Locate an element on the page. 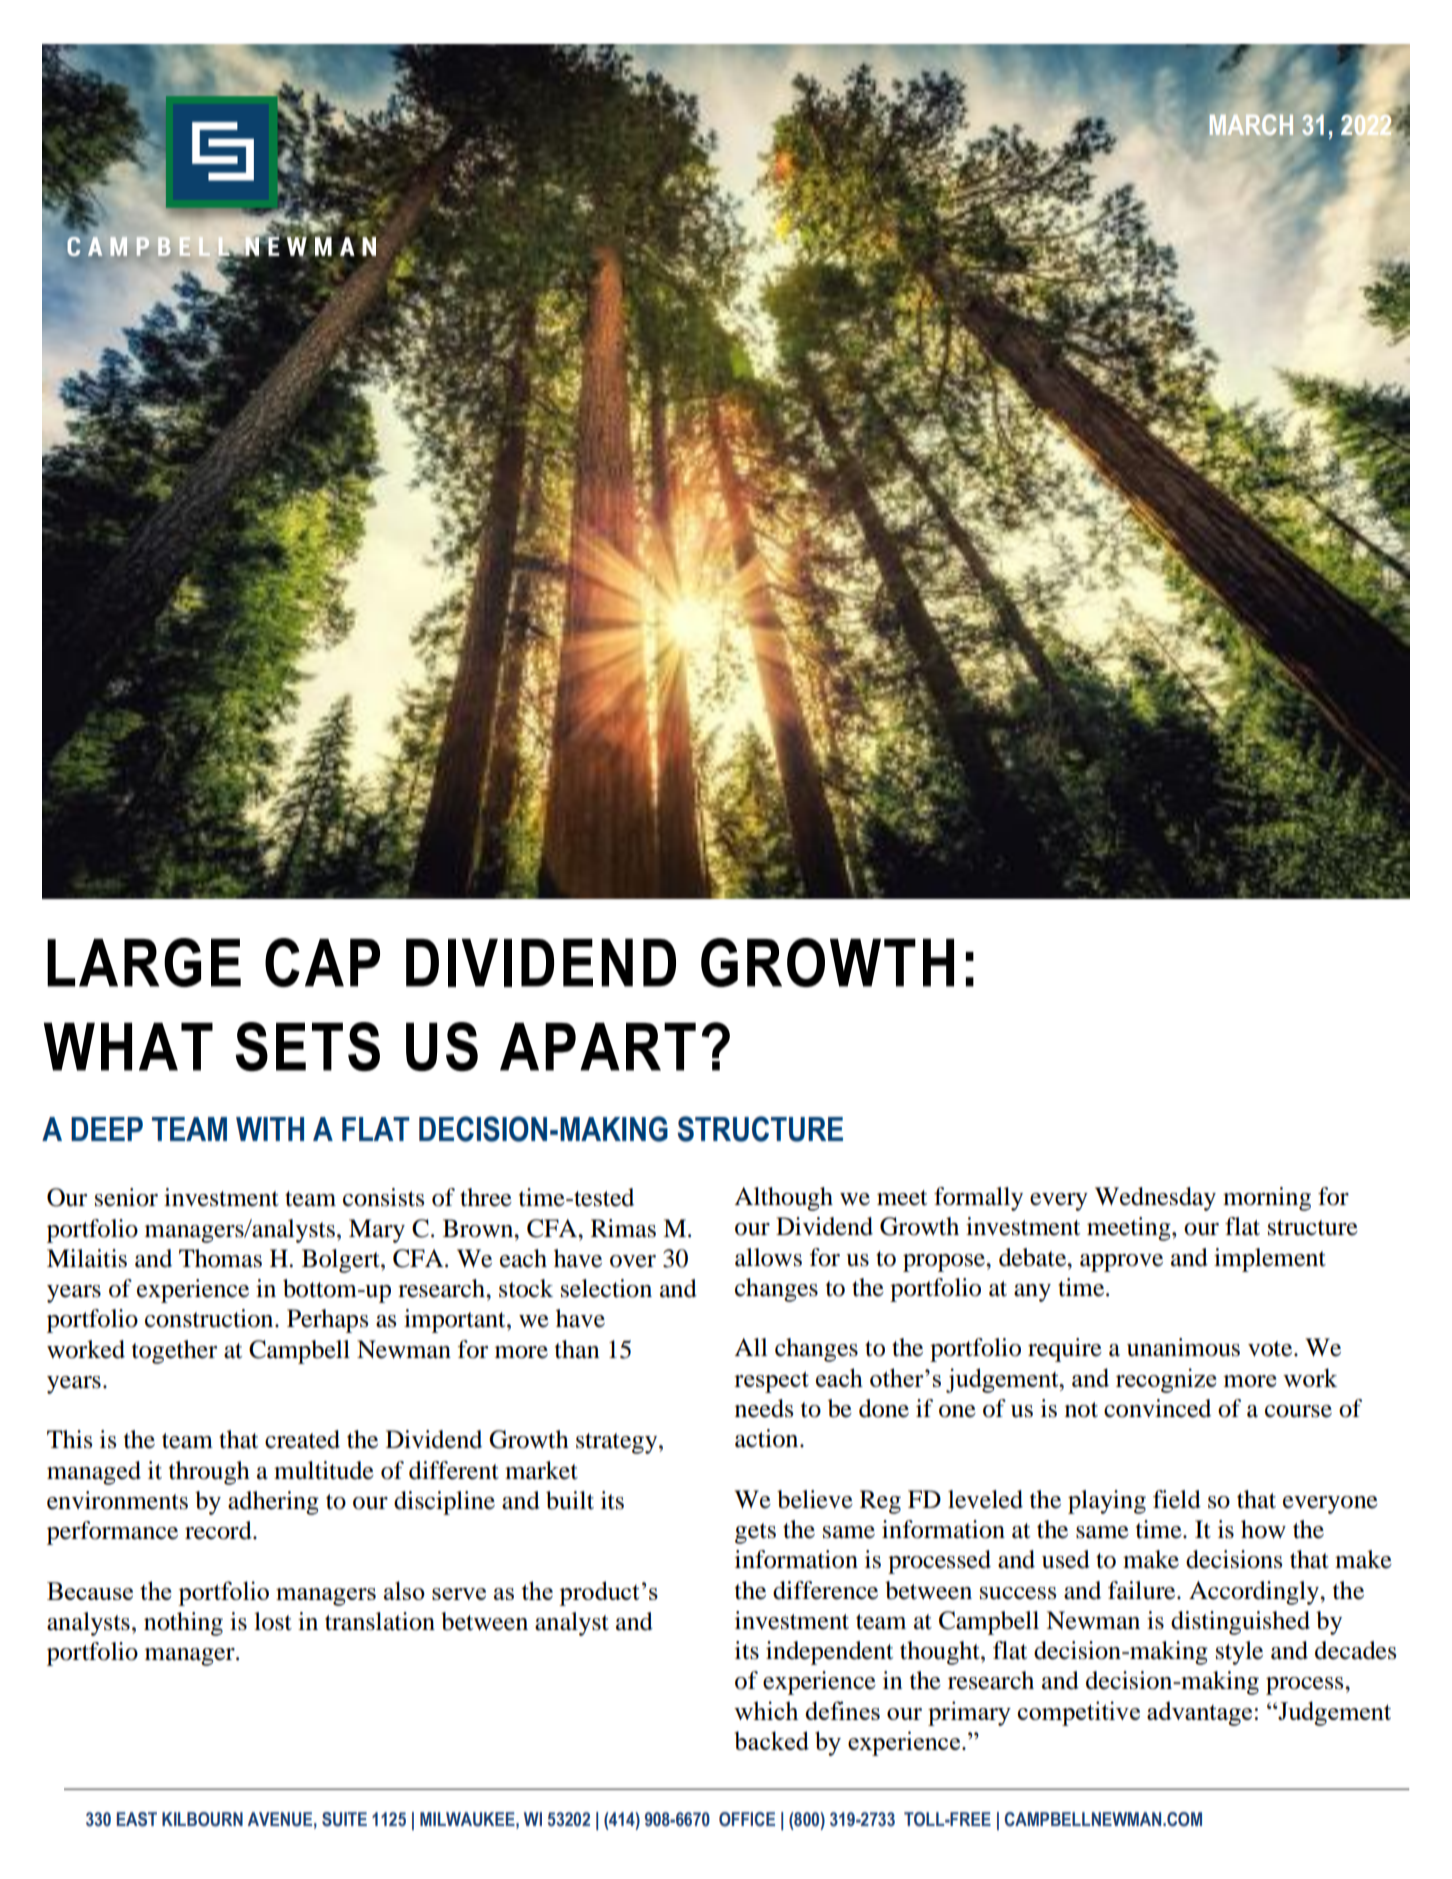 The height and width of the image is (1879, 1452). EAST is located at coordinates (137, 1819).
